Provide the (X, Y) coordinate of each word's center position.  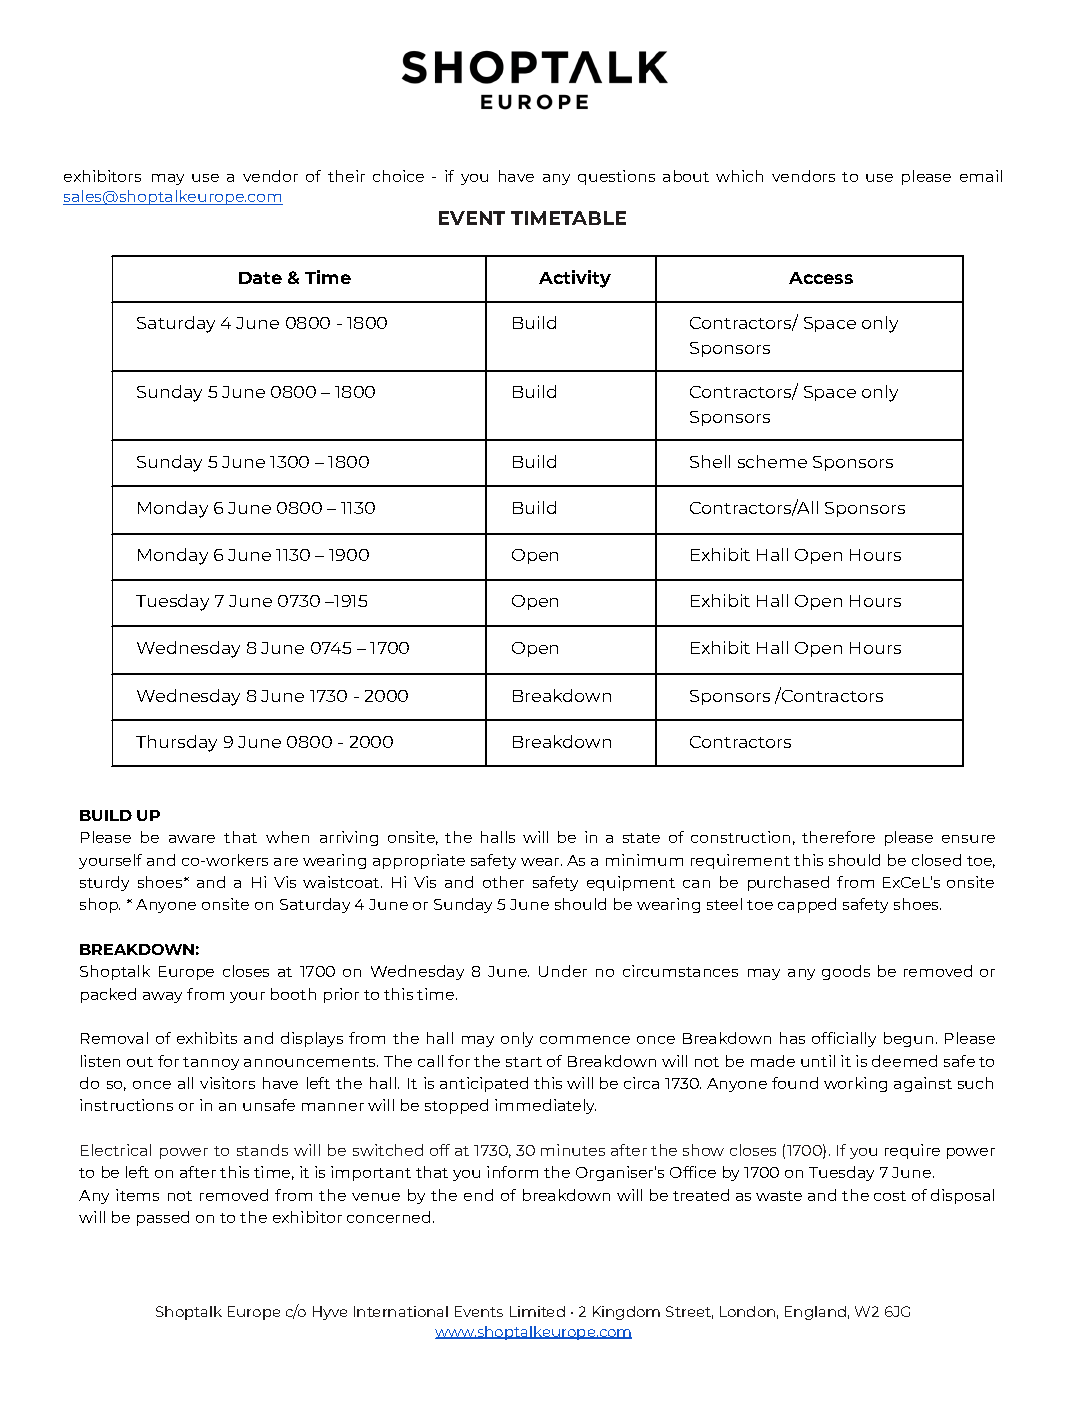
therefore (838, 837)
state (641, 838)
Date (260, 278)
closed (936, 860)
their (346, 176)
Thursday (176, 743)
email (981, 176)
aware (192, 839)
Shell (710, 461)
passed (163, 1218)
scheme (772, 461)
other (503, 882)
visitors (227, 1083)
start (524, 1062)
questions (616, 177)
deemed (904, 1061)
